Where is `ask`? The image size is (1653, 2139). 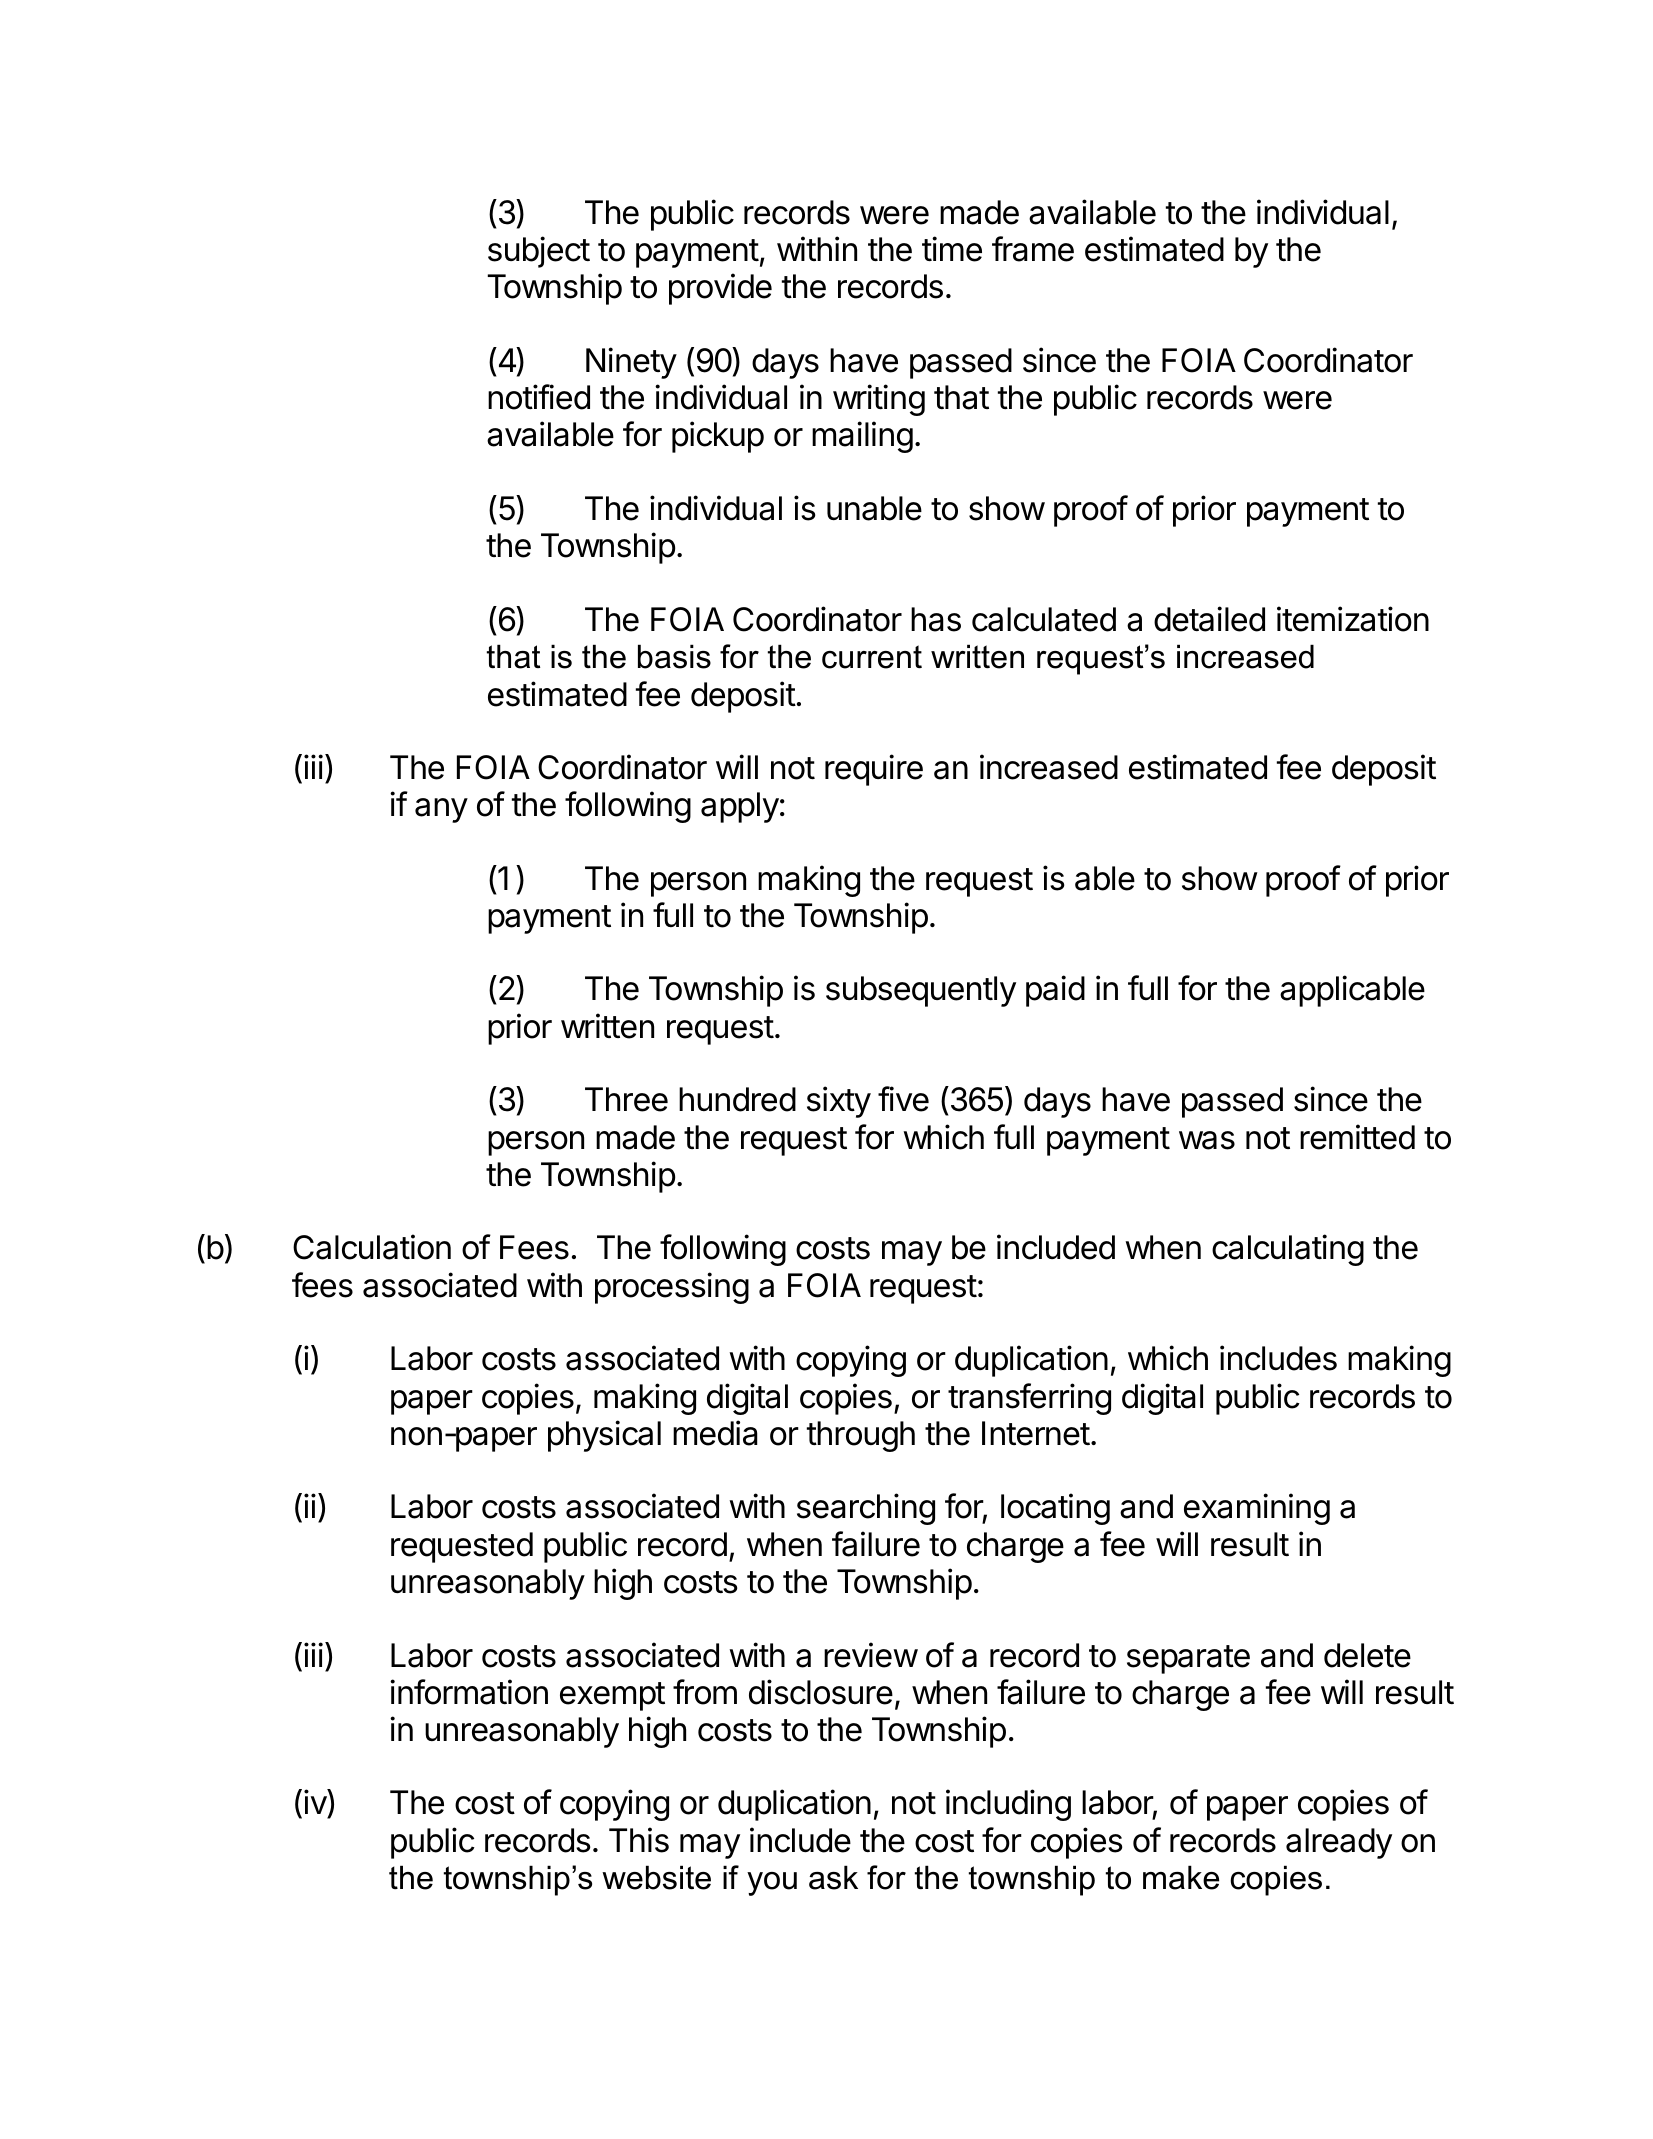 ask is located at coordinates (833, 1877).
